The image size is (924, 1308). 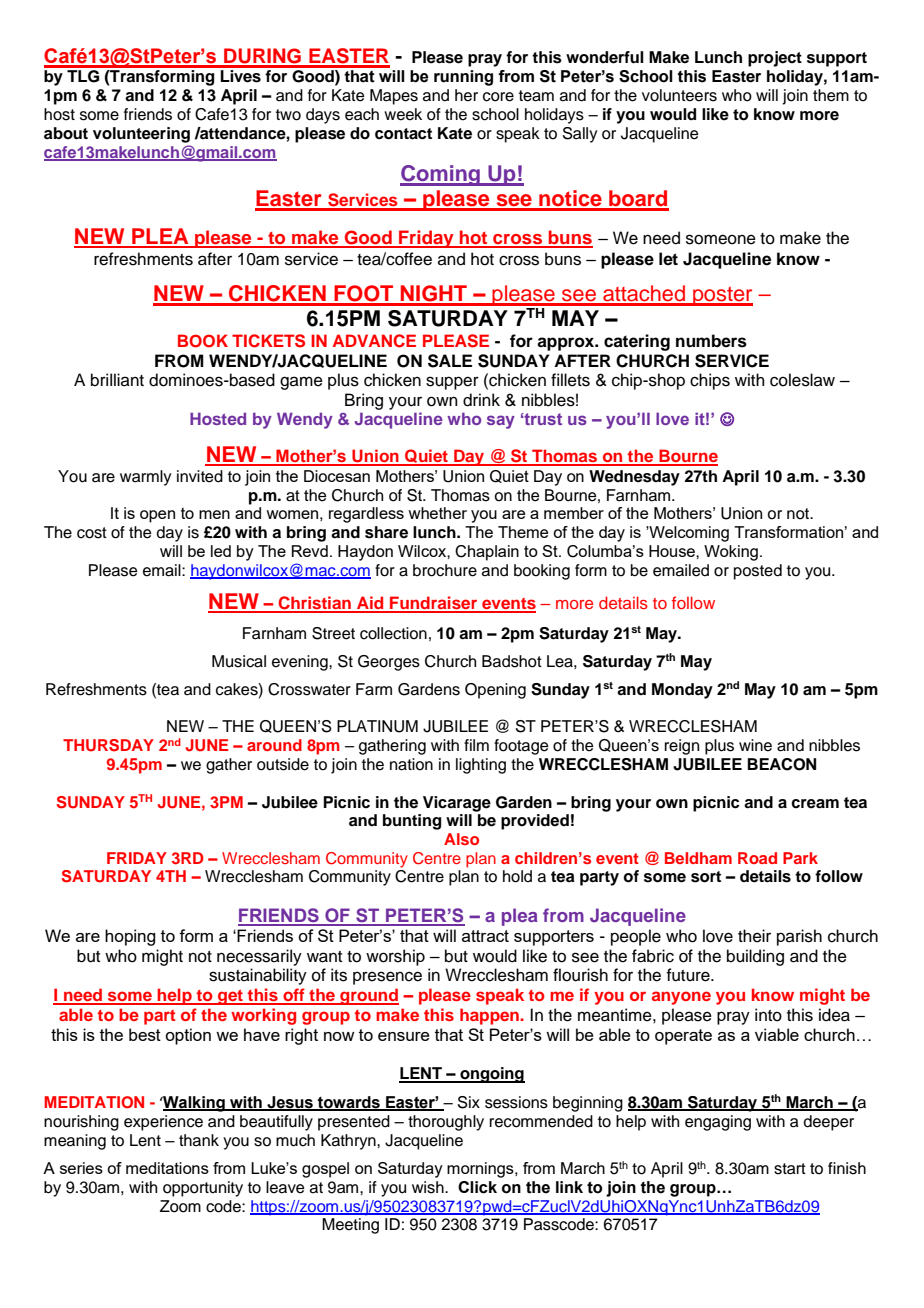 I want to click on start, so click(x=790, y=1169).
